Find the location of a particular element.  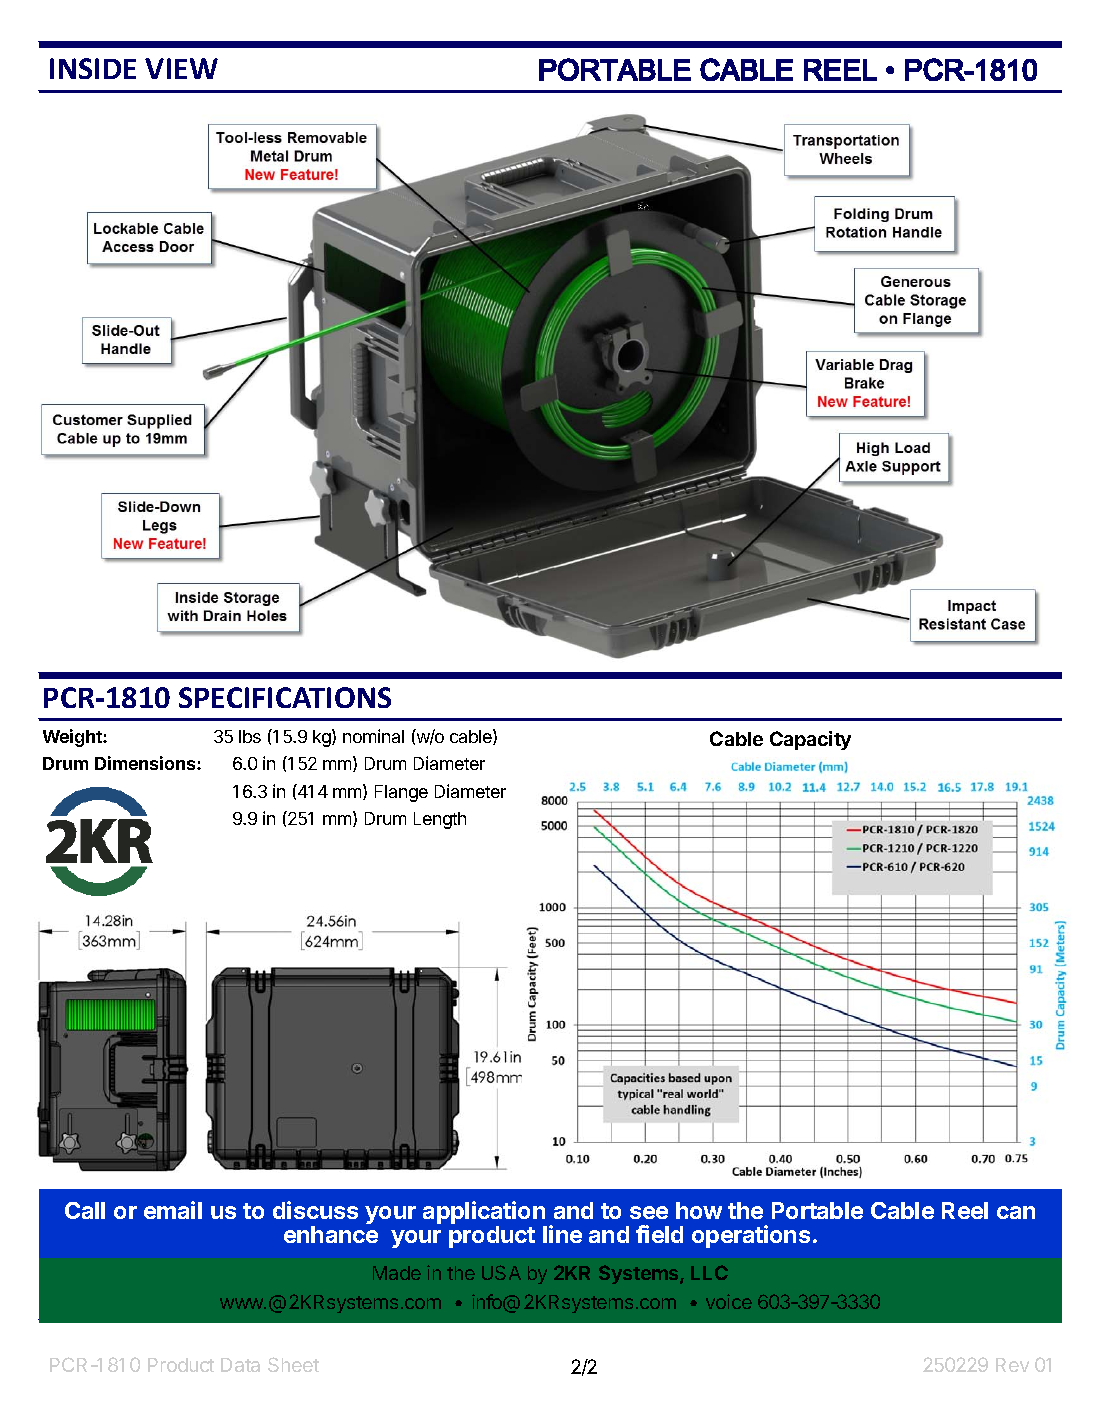

VIEW is located at coordinates (181, 68).
